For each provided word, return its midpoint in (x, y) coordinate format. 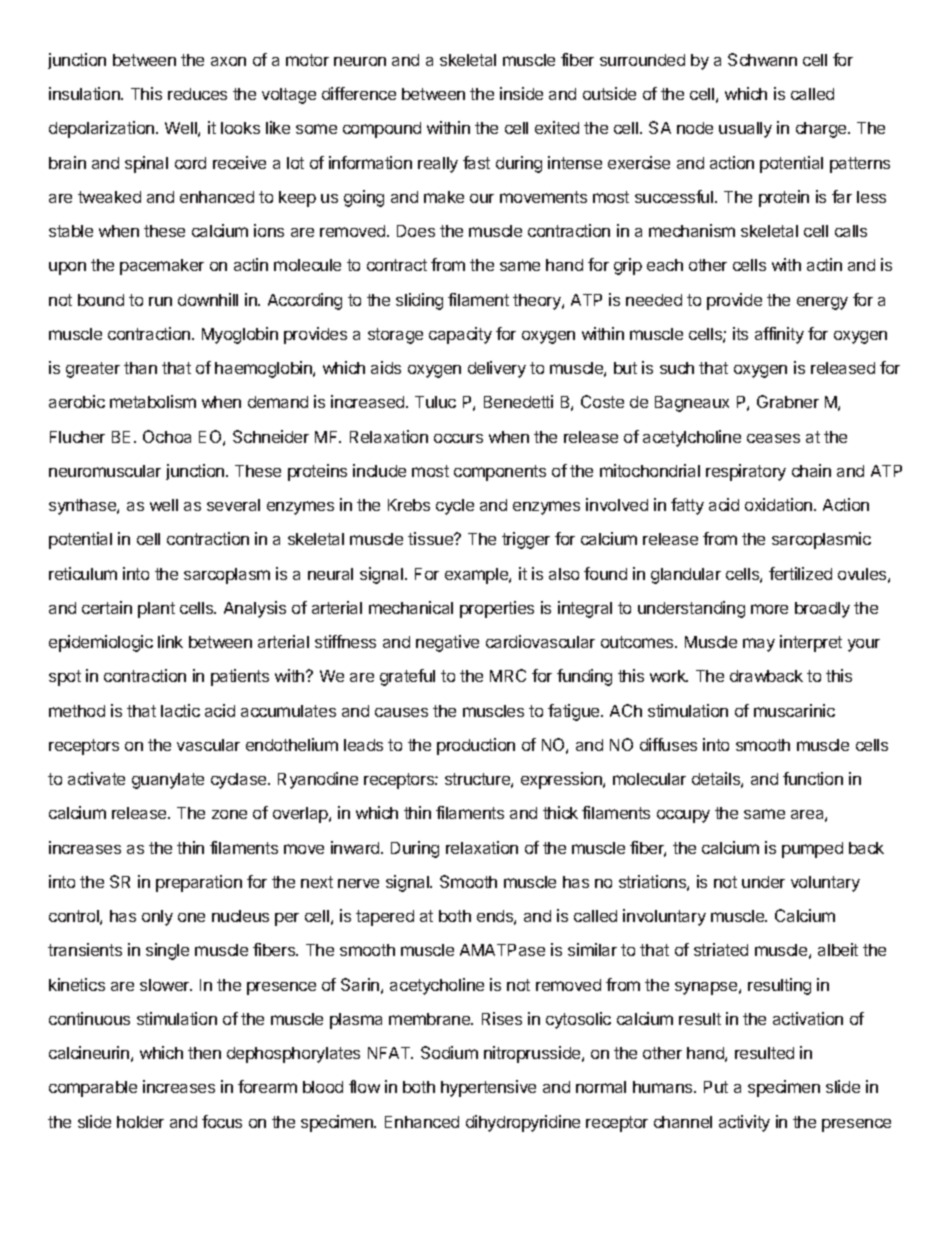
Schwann (762, 59)
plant (156, 610)
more (769, 609)
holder (140, 1122)
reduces (197, 94)
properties (497, 609)
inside (521, 93)
